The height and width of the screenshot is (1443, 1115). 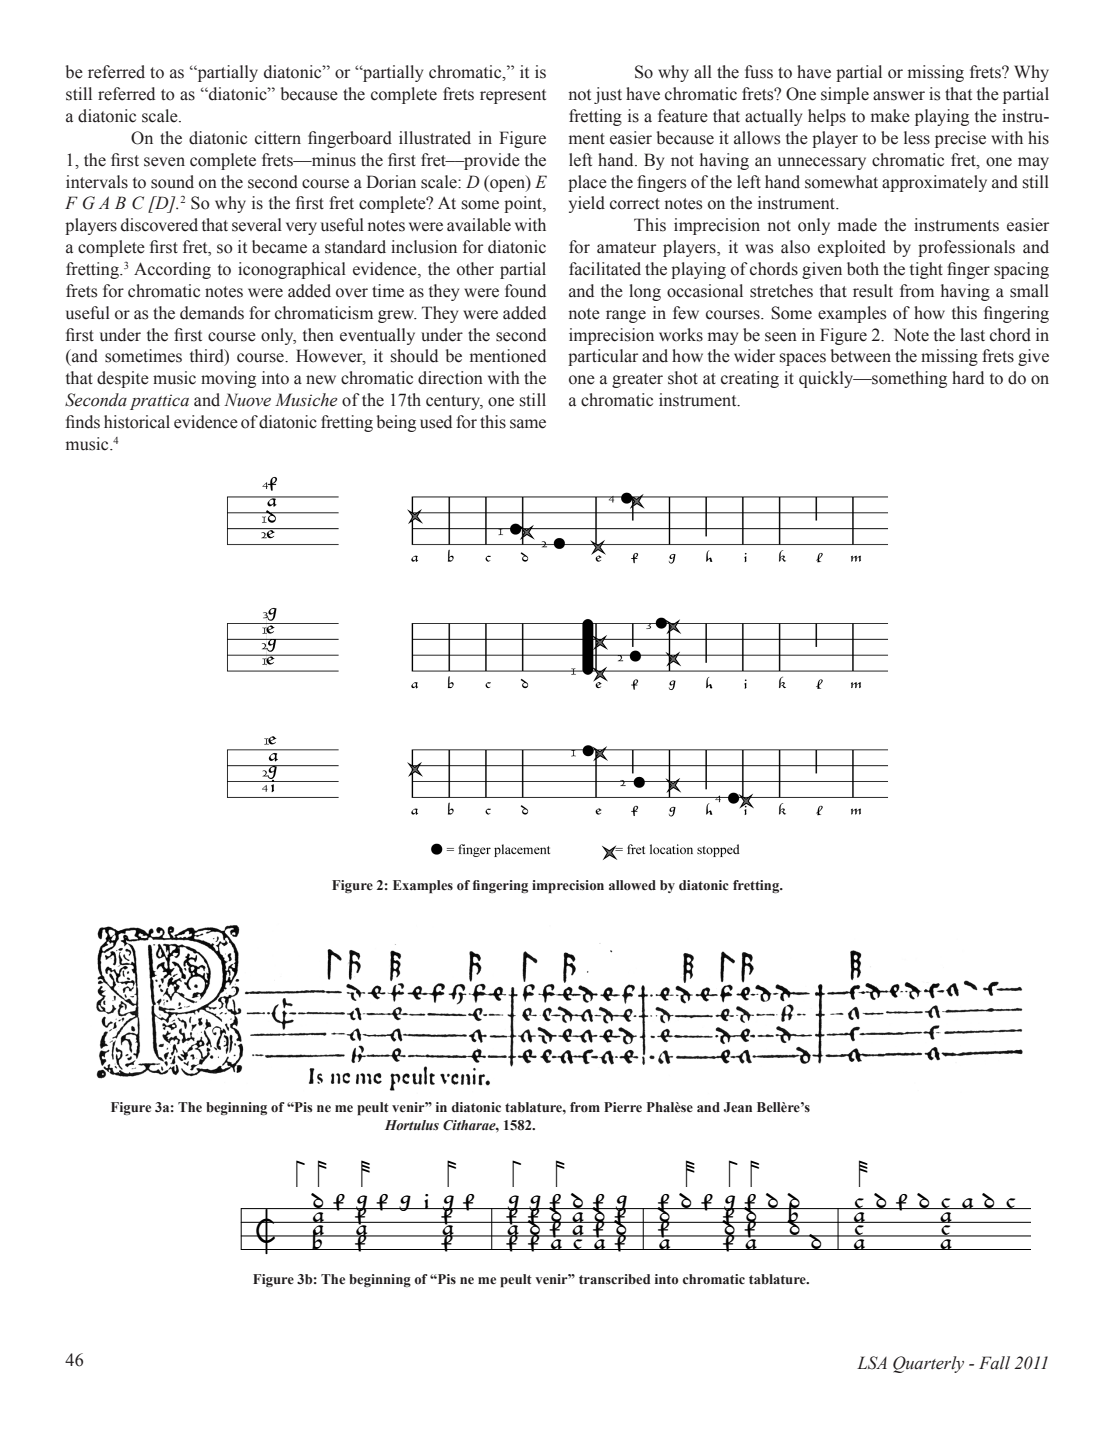 I want to click on Quarterly, so click(x=928, y=1364).
